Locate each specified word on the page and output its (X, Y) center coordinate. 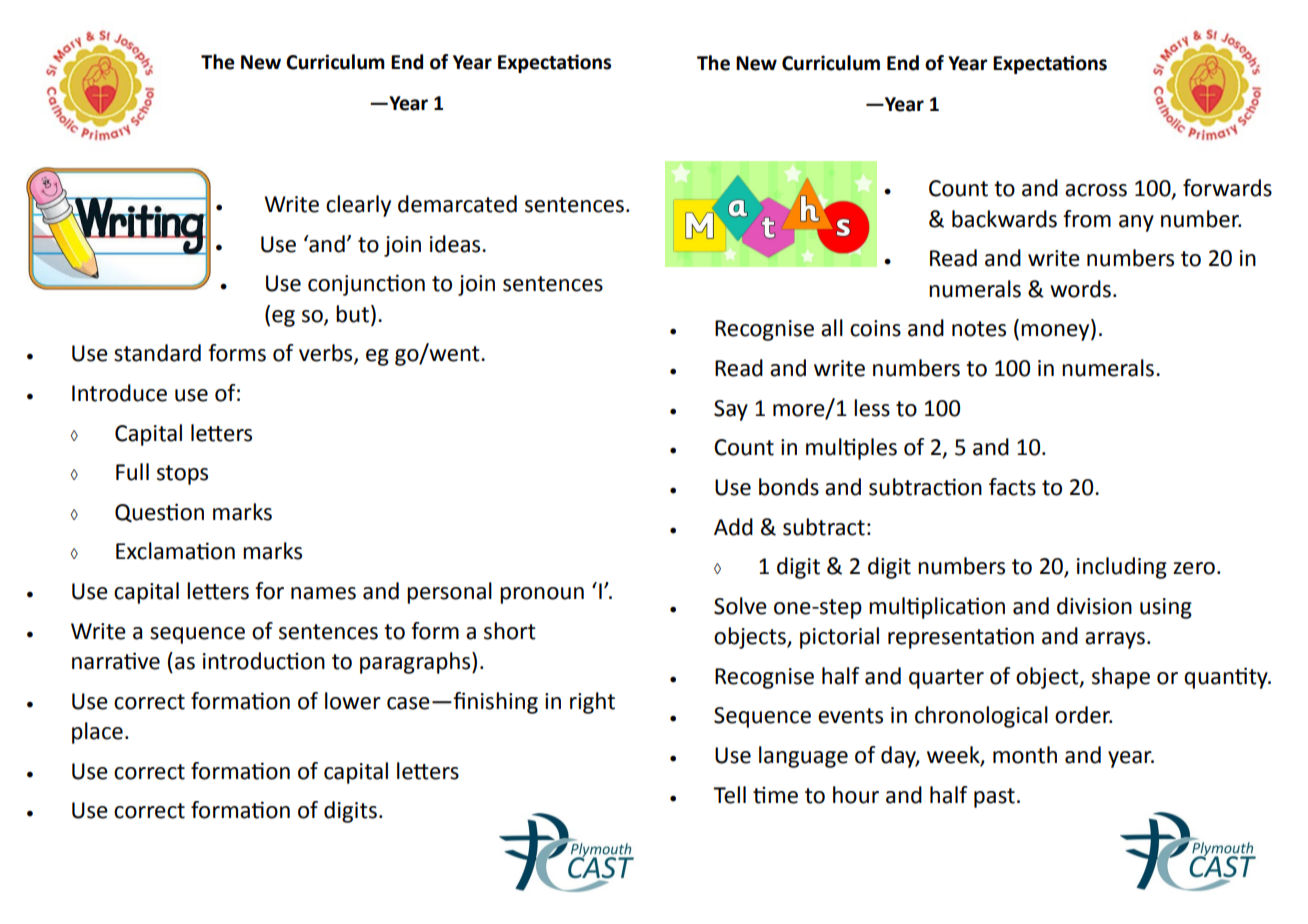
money (1056, 332)
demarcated (457, 204)
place (97, 733)
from (1087, 219)
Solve (740, 606)
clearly (358, 206)
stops (182, 475)
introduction (264, 661)
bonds (789, 487)
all (832, 328)
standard (157, 353)
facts (1012, 487)
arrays (1115, 640)
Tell (729, 795)
